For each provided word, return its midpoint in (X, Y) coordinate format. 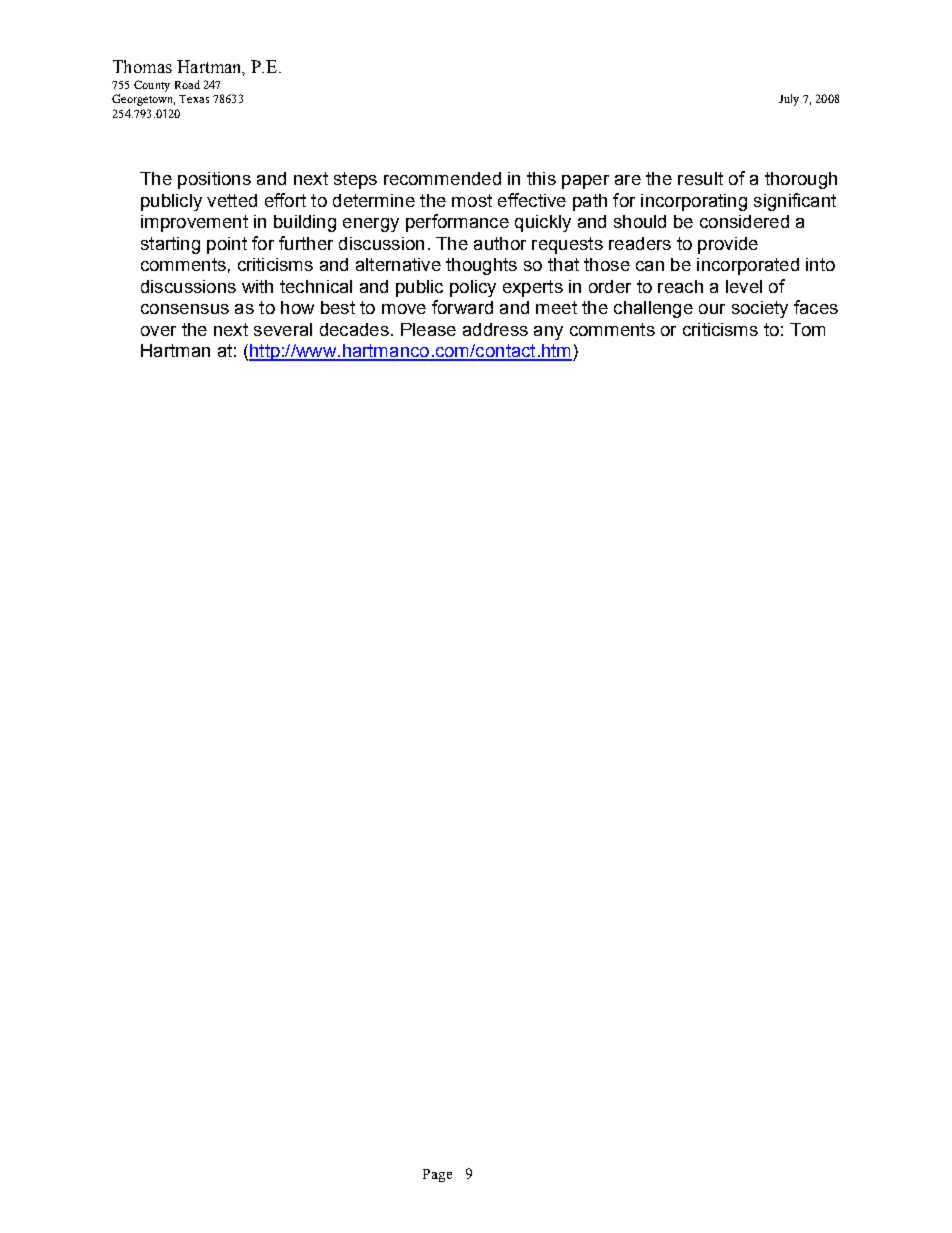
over (158, 331)
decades (354, 329)
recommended (442, 178)
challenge (653, 309)
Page (437, 1175)
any (548, 333)
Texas (194, 99)
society (760, 309)
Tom (807, 329)
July (789, 100)
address (495, 329)
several (283, 329)
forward (462, 307)
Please (428, 329)
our (712, 309)
